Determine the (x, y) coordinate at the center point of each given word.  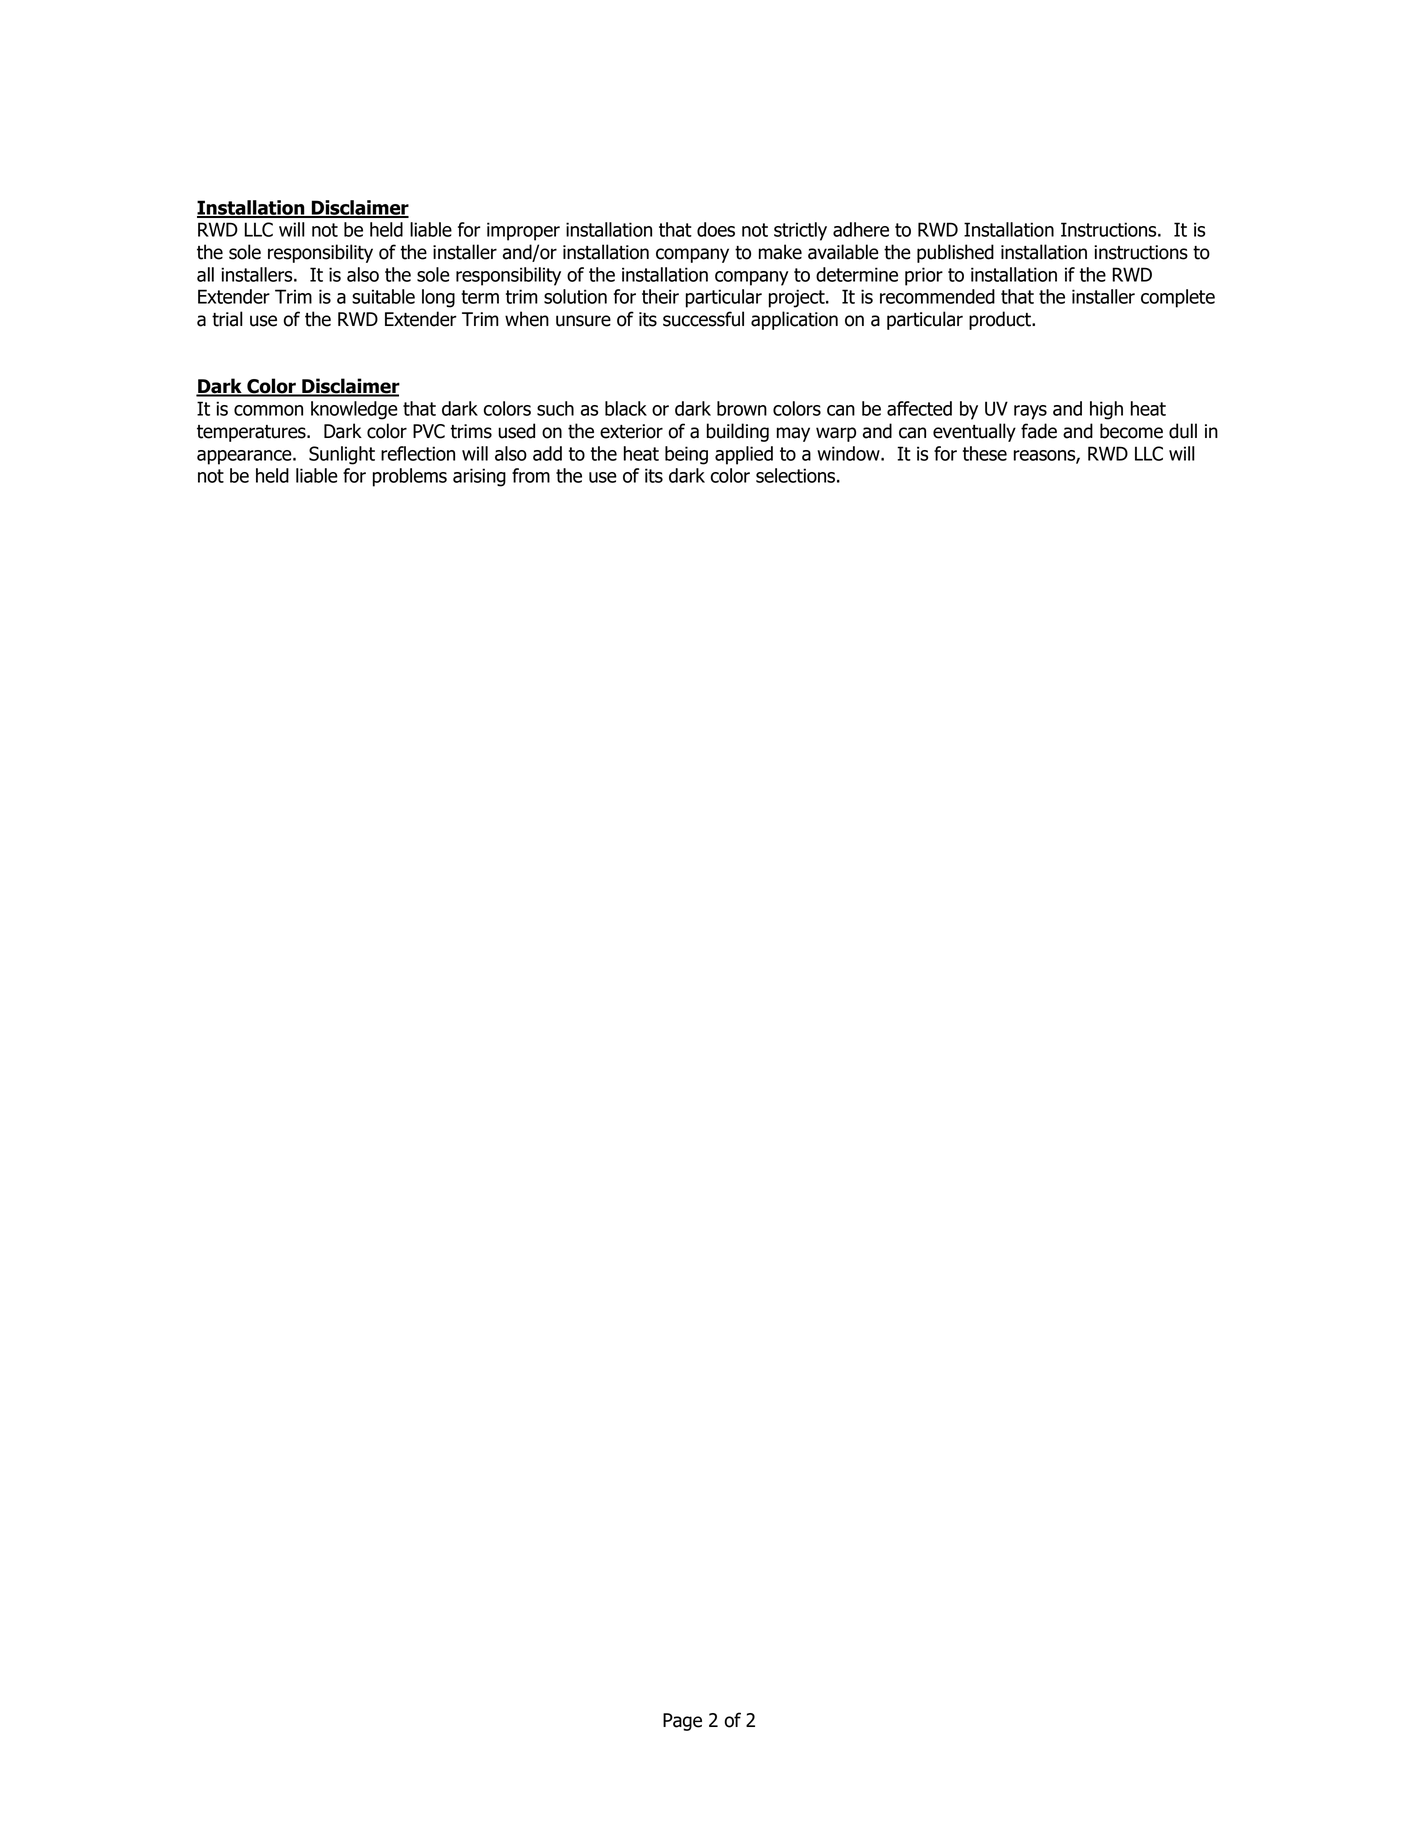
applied (744, 455)
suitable (383, 296)
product (1001, 320)
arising (479, 477)
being (686, 455)
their (660, 296)
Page (682, 1722)
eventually (974, 432)
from (531, 475)
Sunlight (342, 455)
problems (410, 477)
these (985, 453)
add (547, 453)
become (1131, 431)
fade (1039, 431)
